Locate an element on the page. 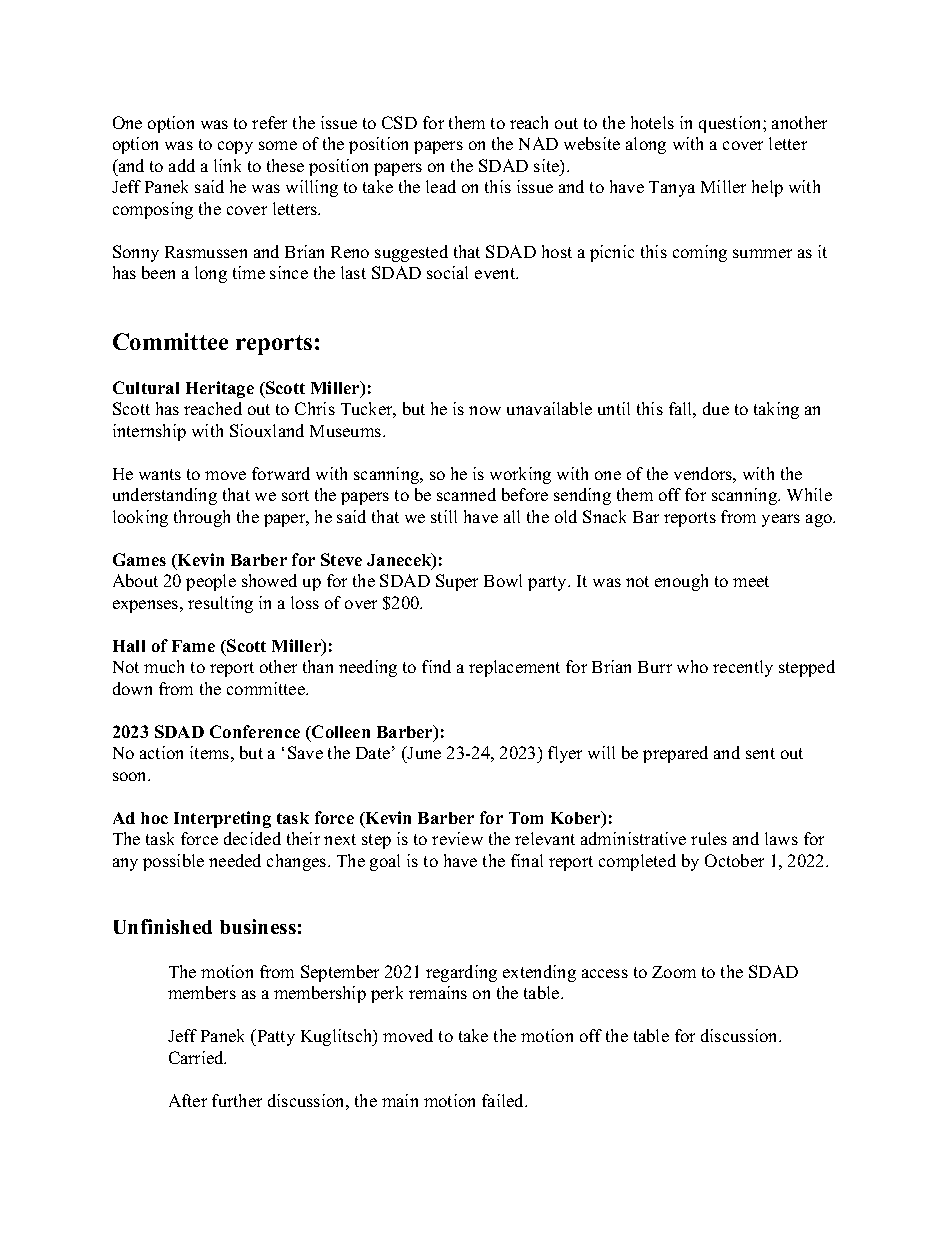 The height and width of the page is (1233, 952). question is located at coordinates (731, 124).
